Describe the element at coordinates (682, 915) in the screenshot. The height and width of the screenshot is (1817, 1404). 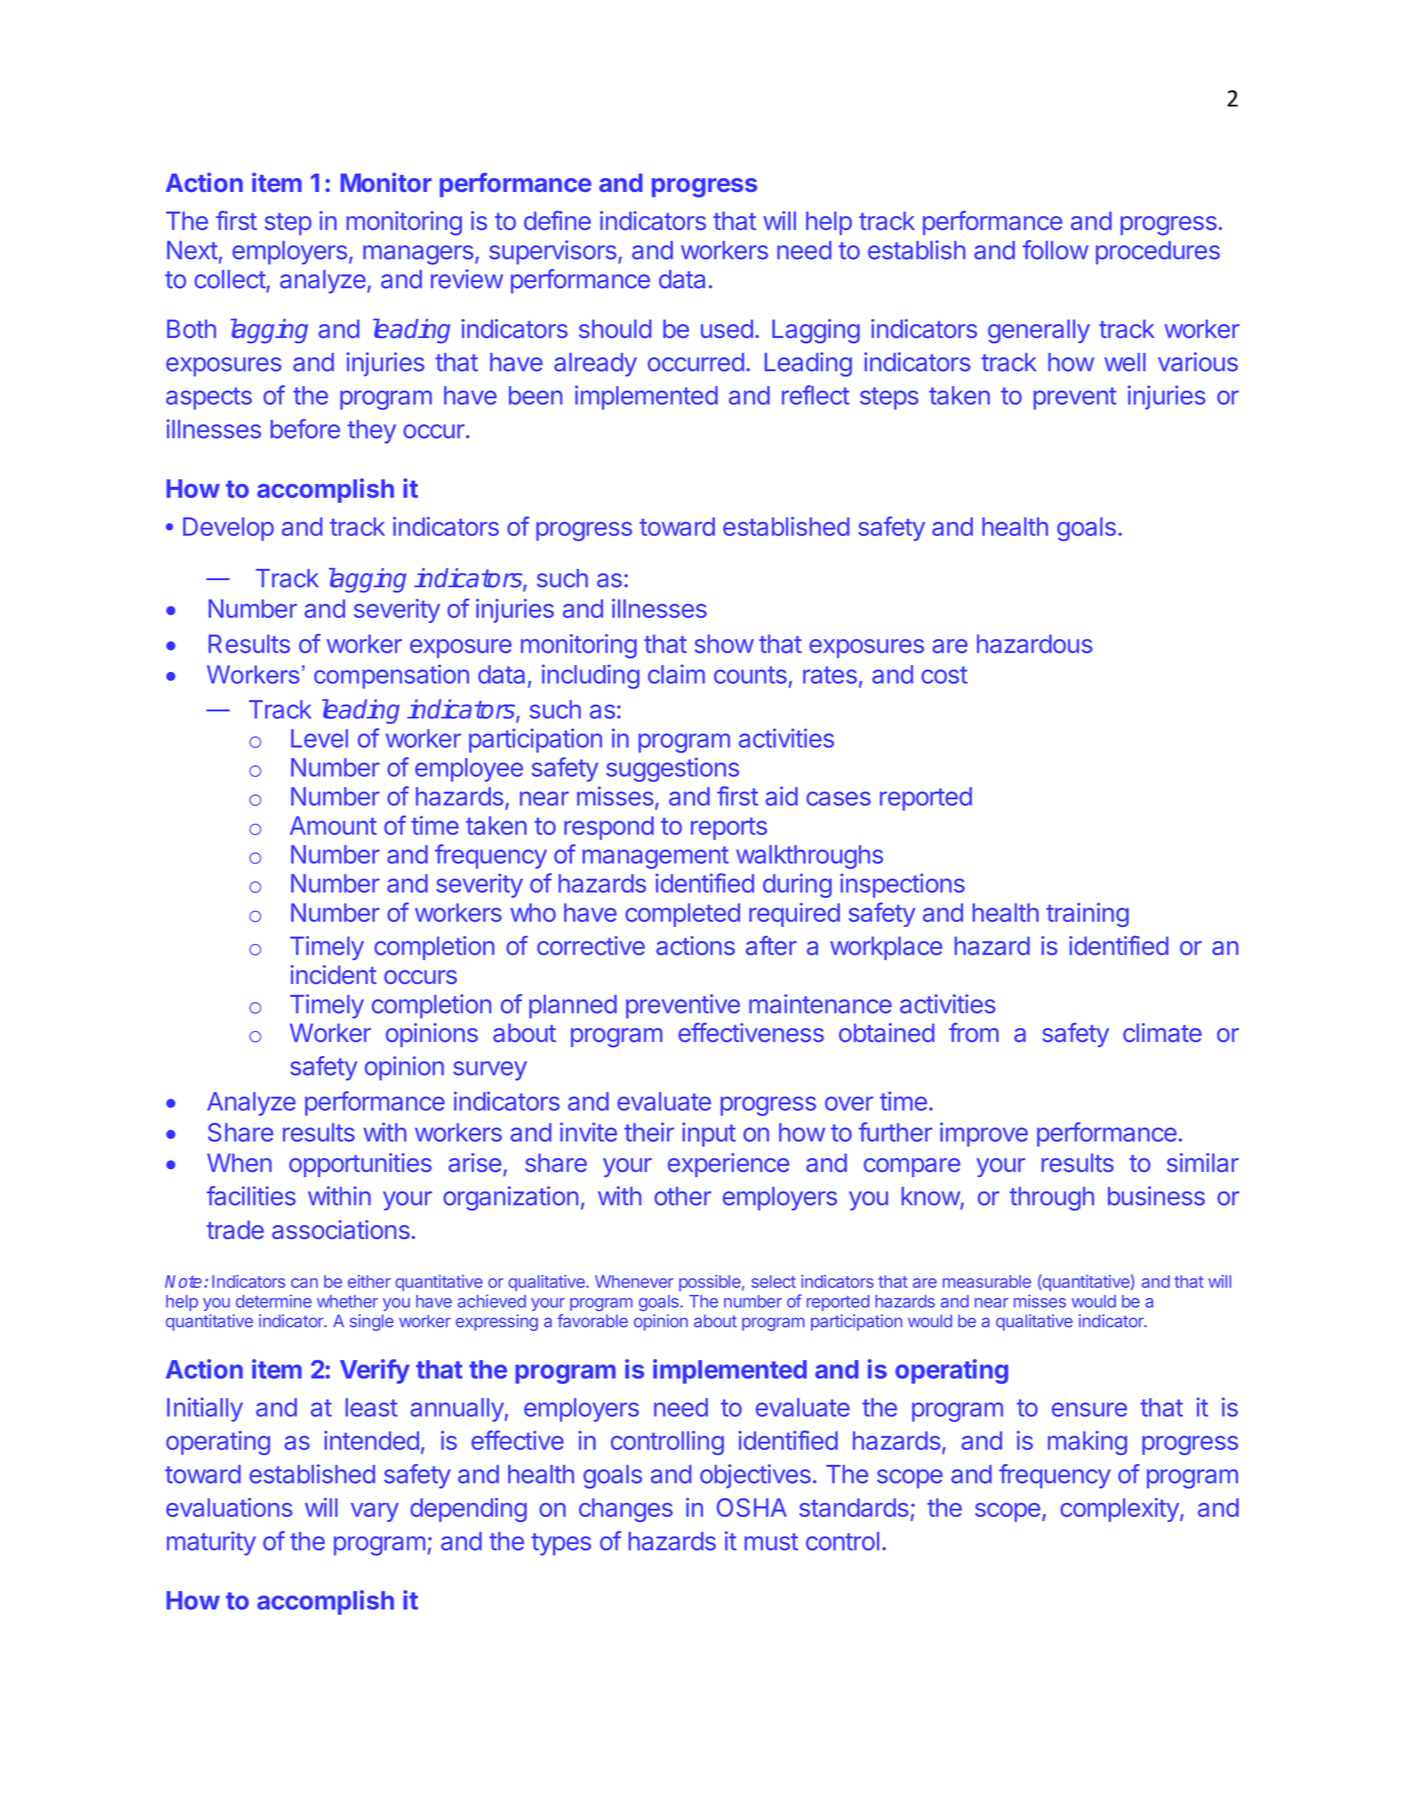
I see `completed` at that location.
